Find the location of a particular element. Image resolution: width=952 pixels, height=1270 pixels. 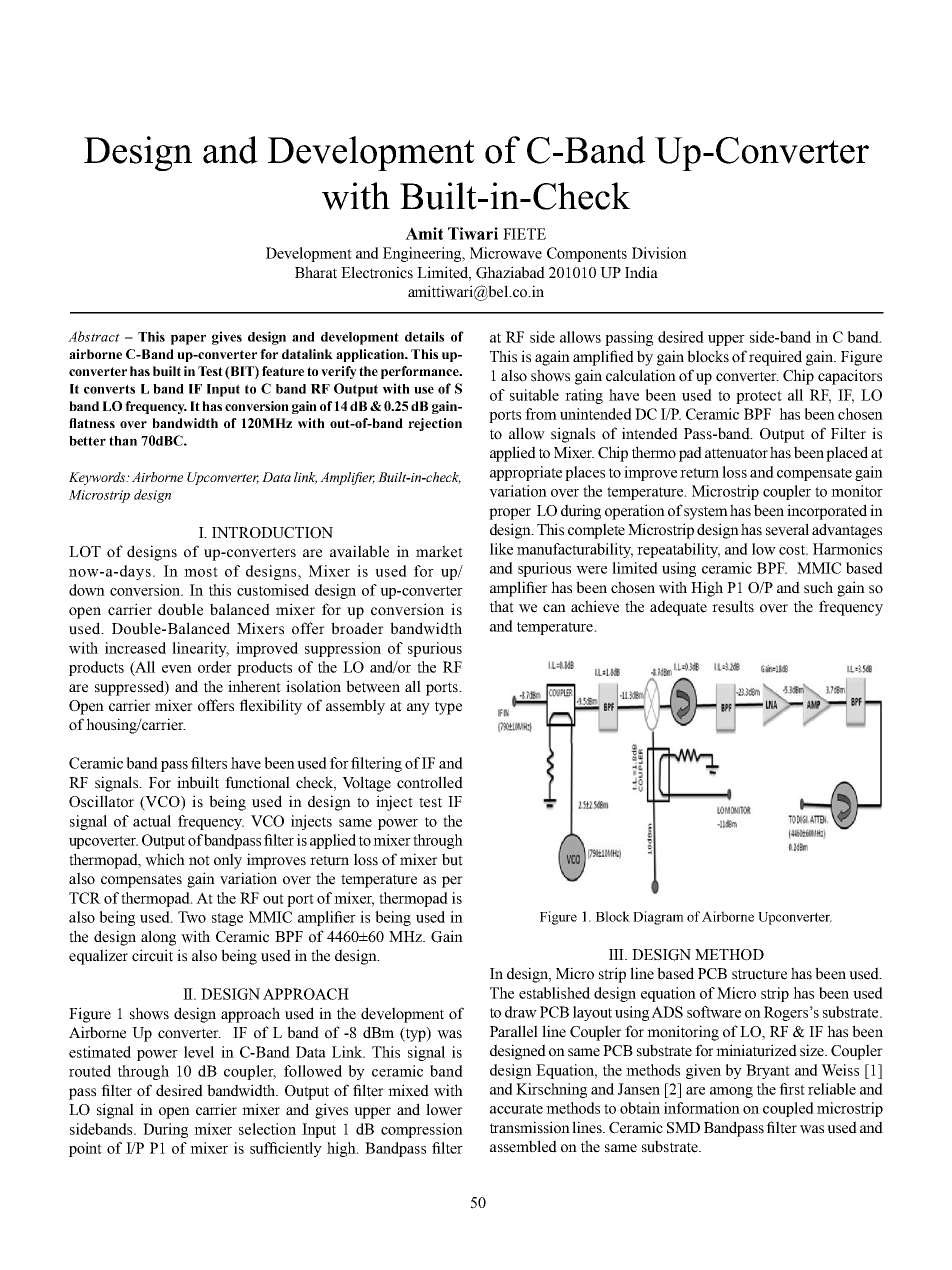

type is located at coordinates (448, 708).
